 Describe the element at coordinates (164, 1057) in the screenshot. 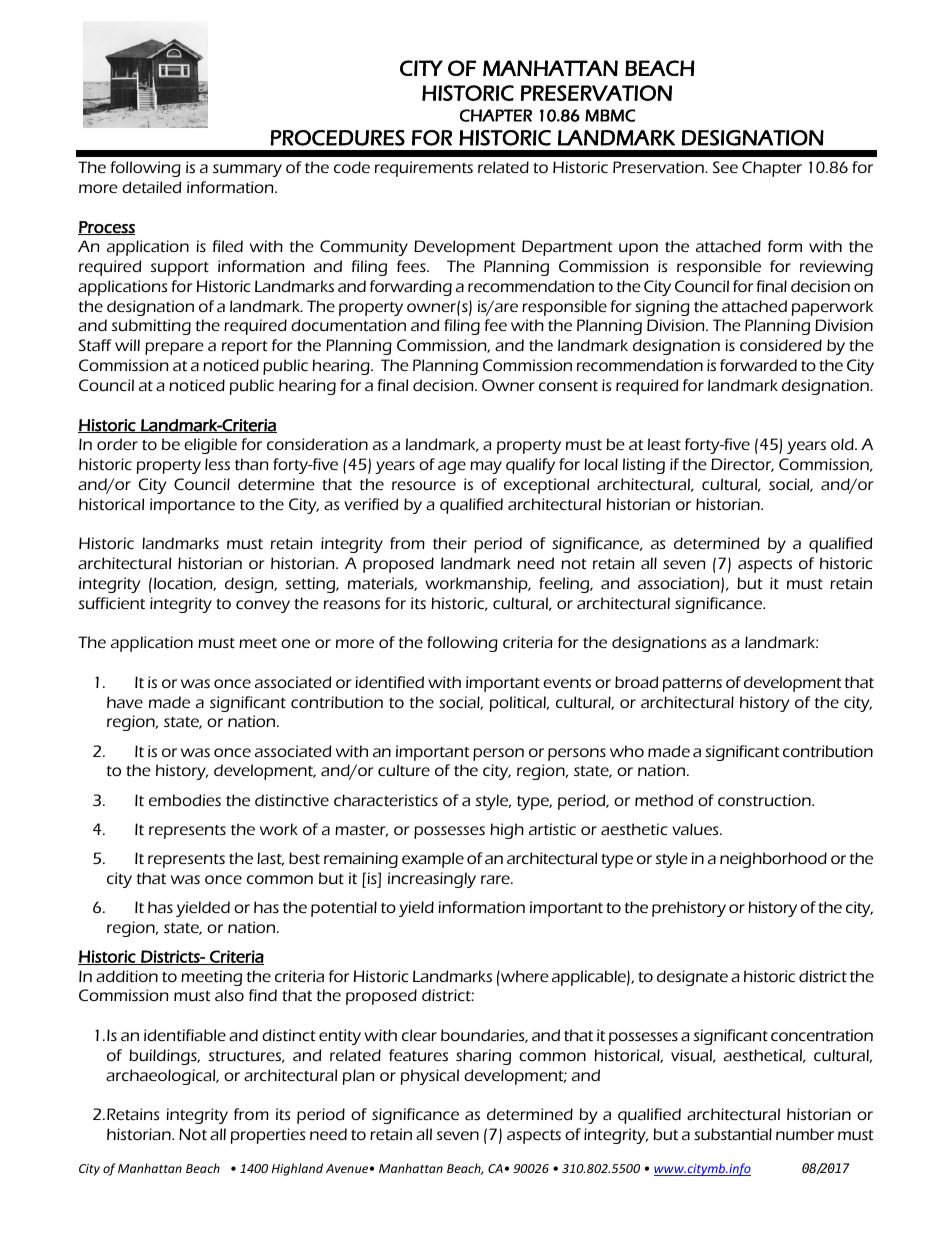

I see `buildings` at that location.
